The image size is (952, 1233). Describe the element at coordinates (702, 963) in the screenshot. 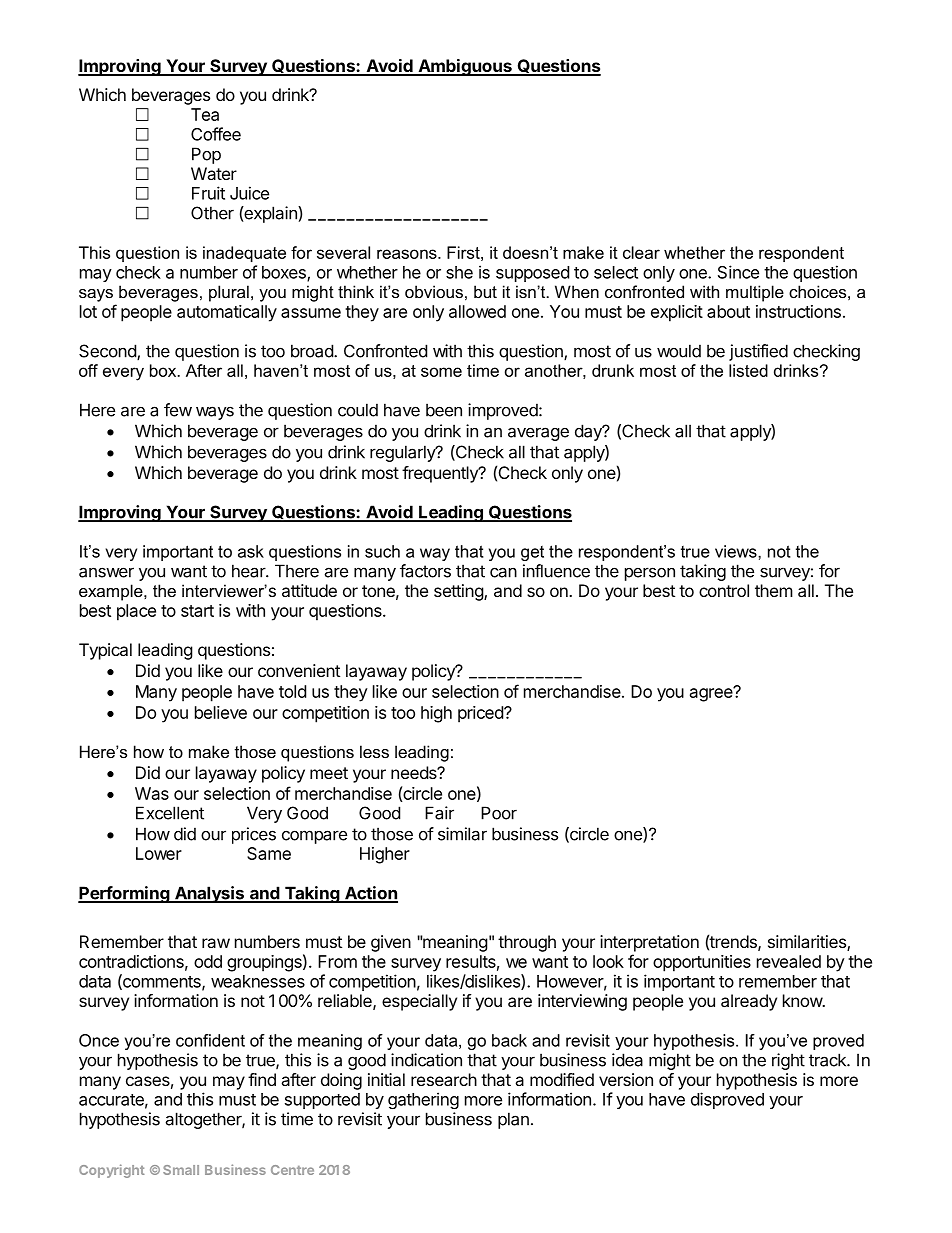

I see `opportunities` at that location.
